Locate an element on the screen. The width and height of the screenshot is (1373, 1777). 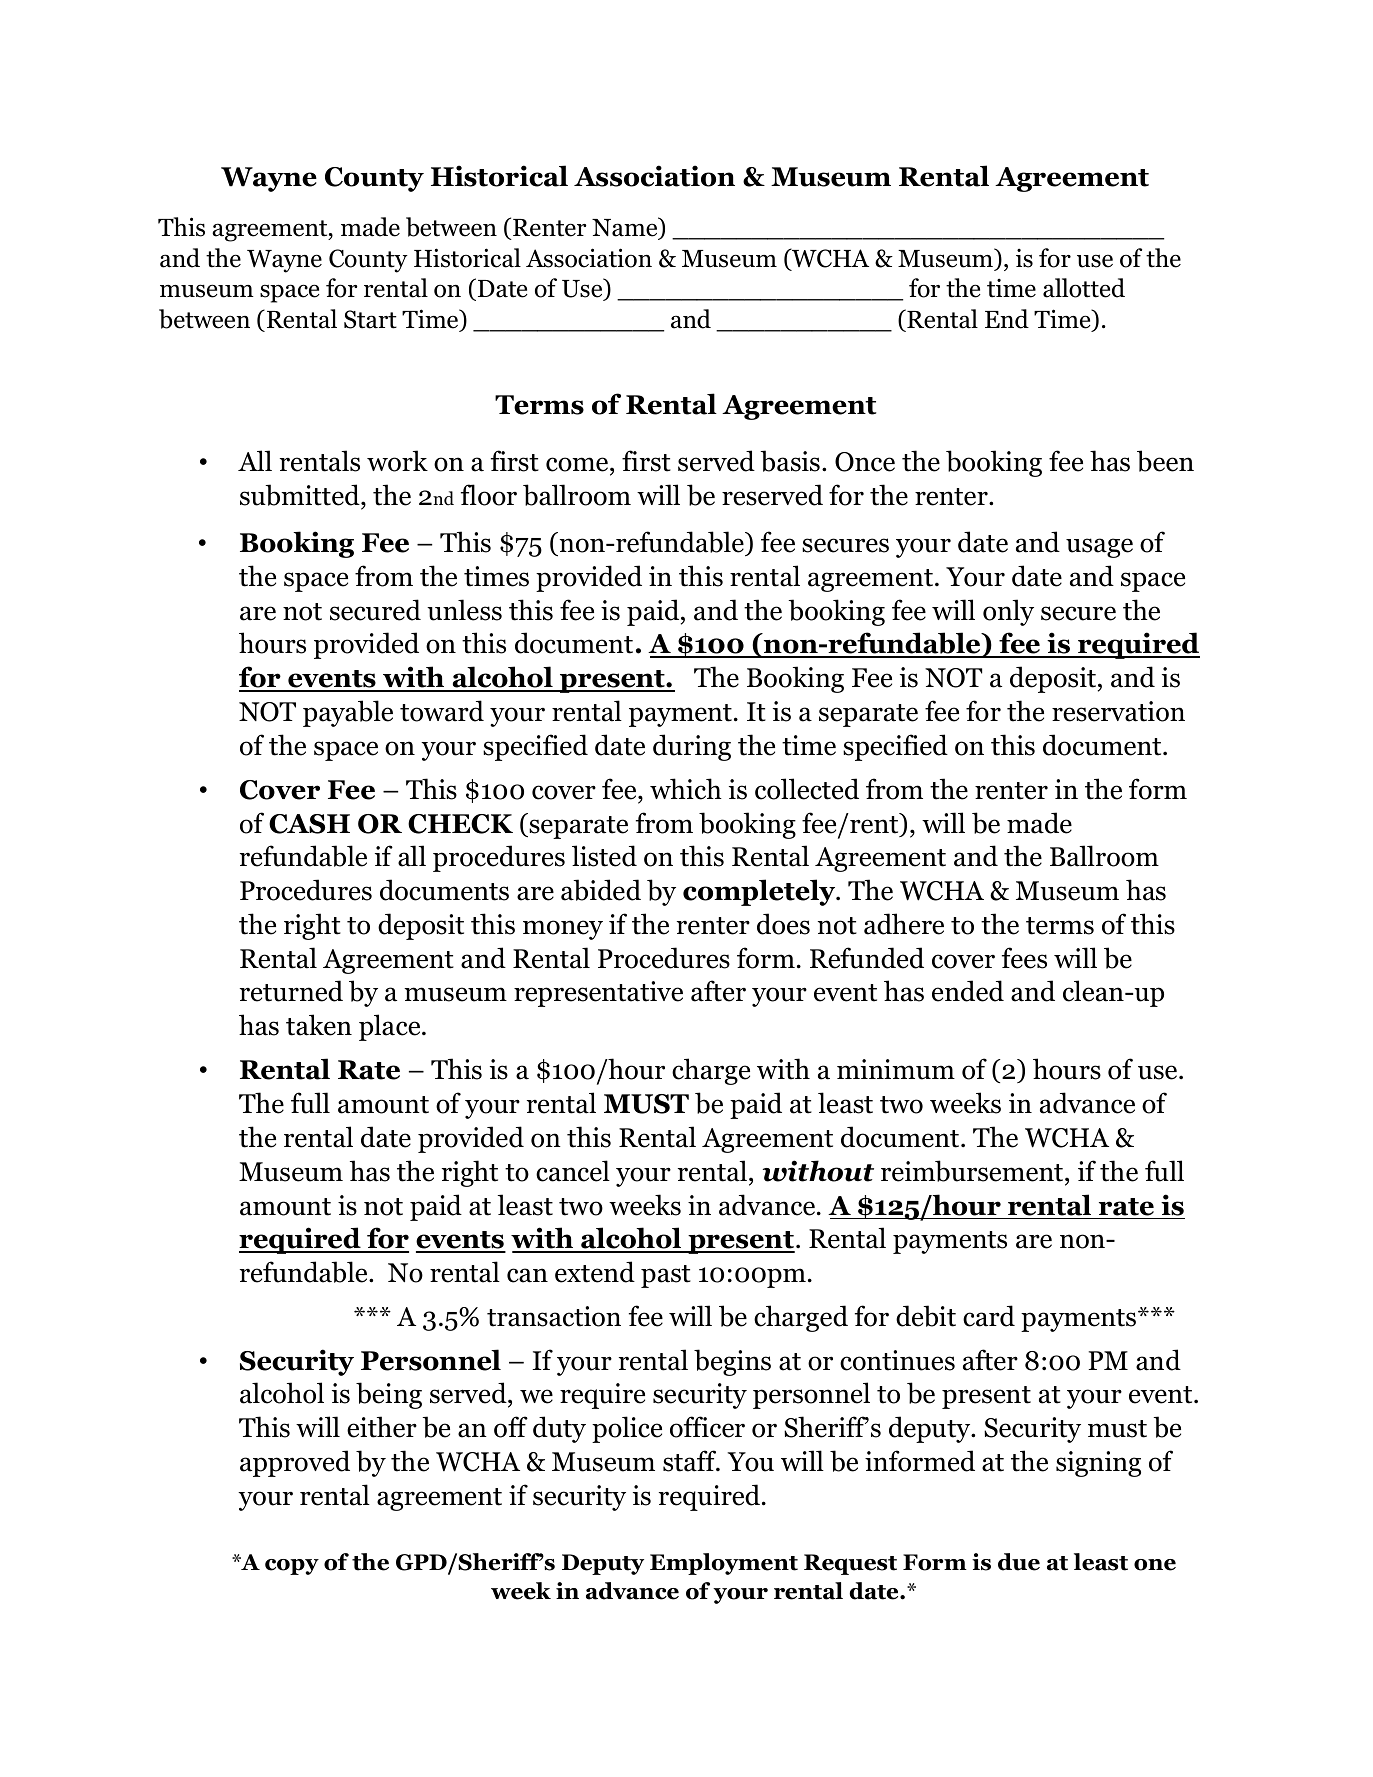
Name is located at coordinates (626, 228).
